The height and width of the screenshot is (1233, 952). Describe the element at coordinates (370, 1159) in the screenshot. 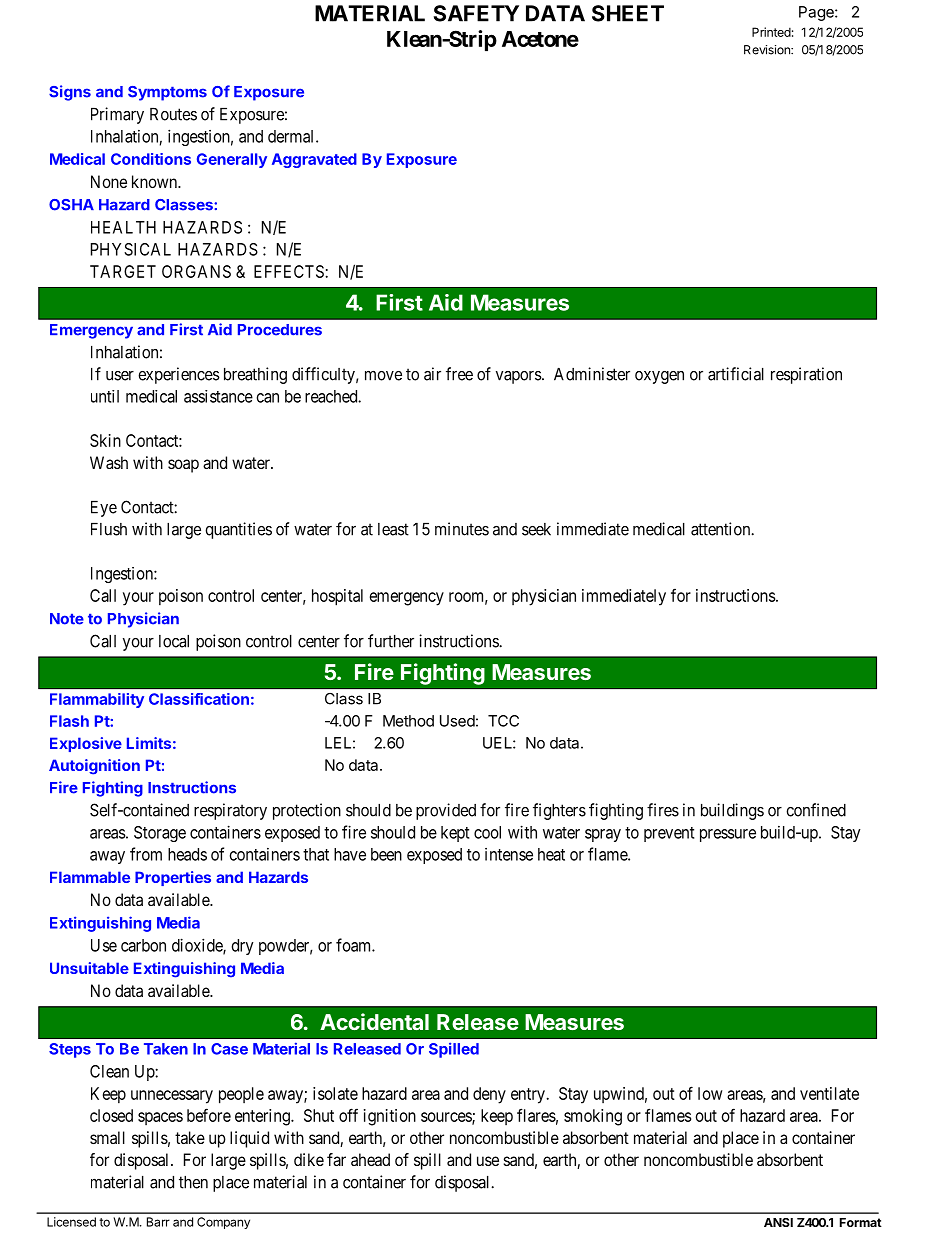

I see `ahead` at that location.
